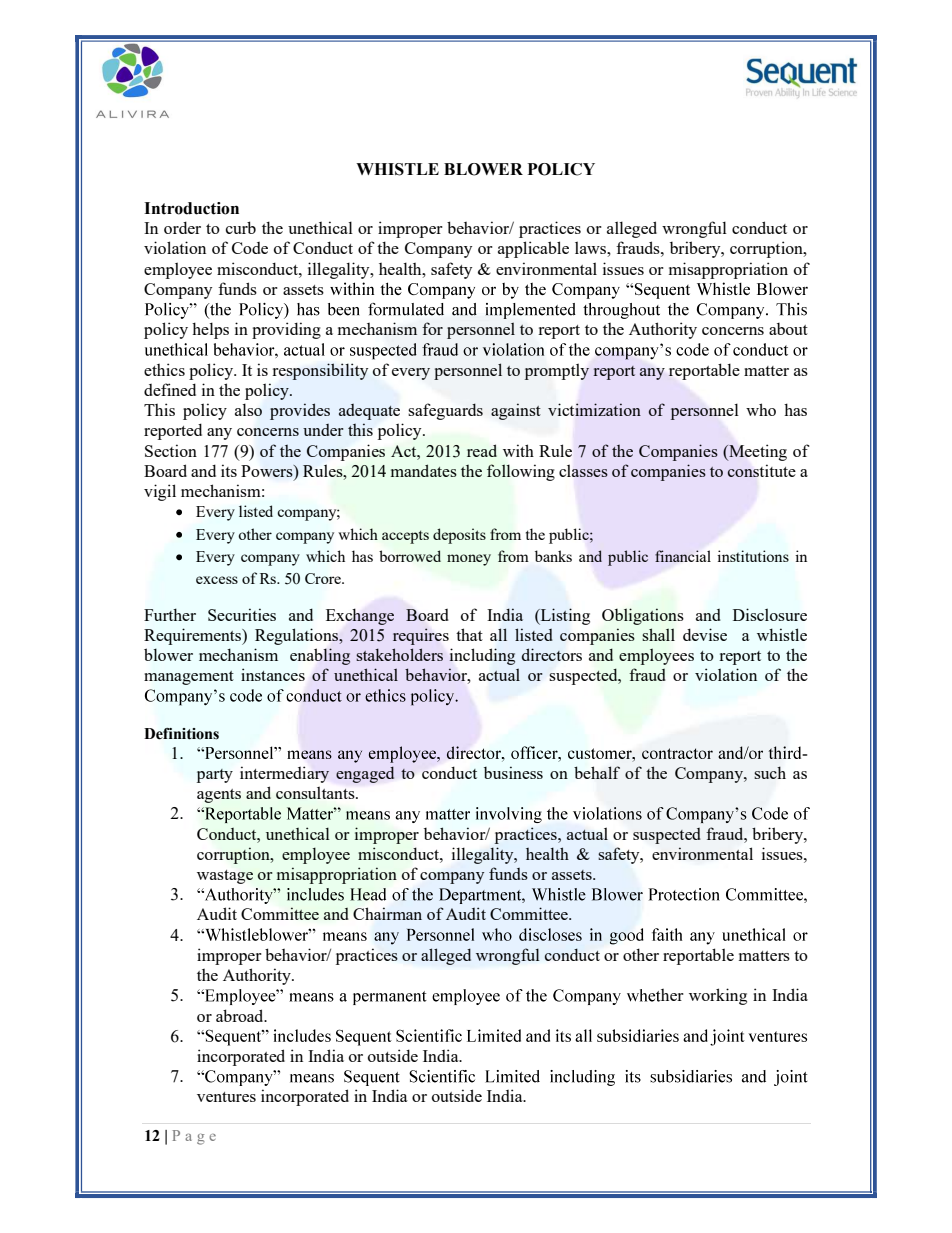  Describe the element at coordinates (533, 249) in the screenshot. I see `applicable` at that location.
